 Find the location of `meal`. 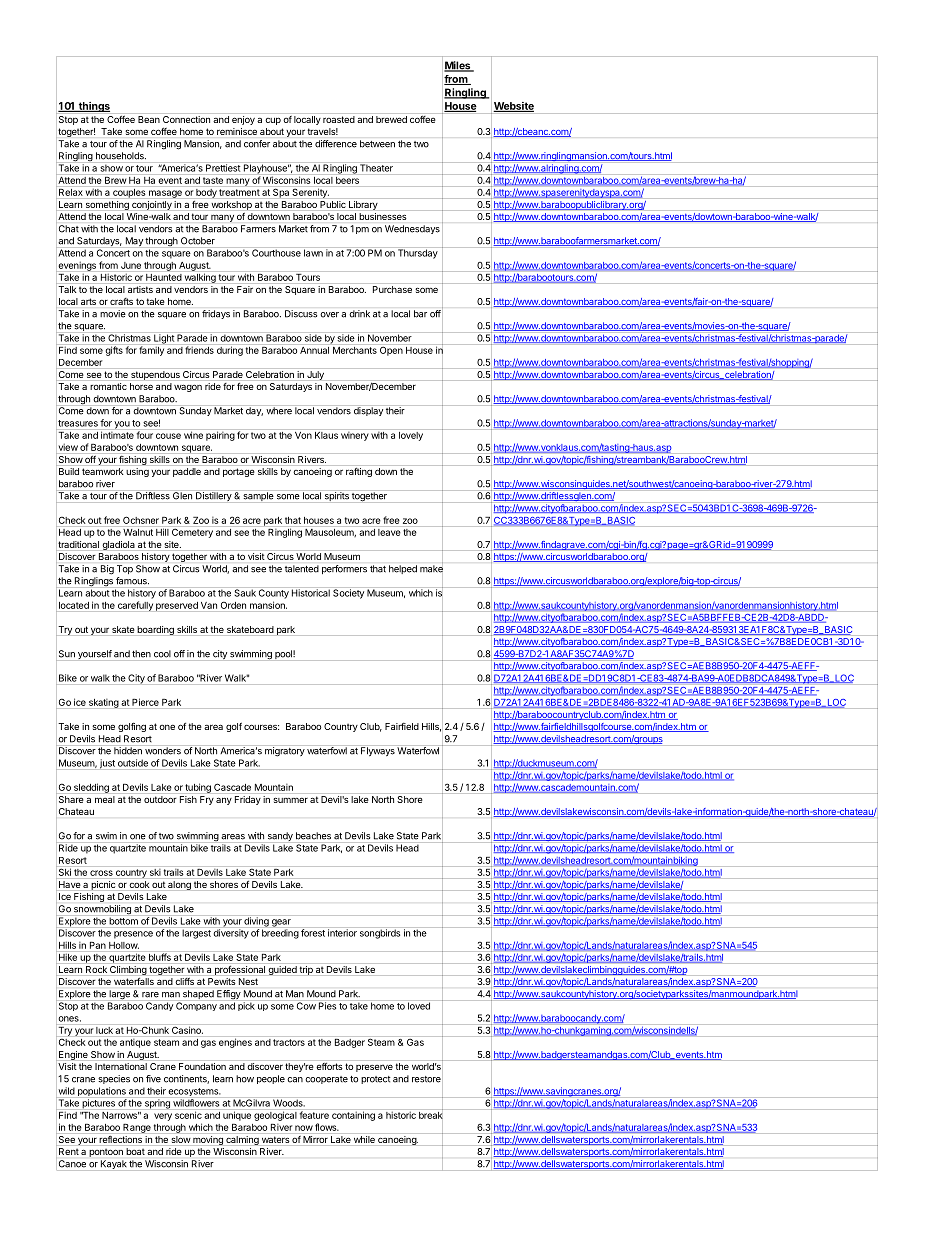

meal is located at coordinates (105, 799).
